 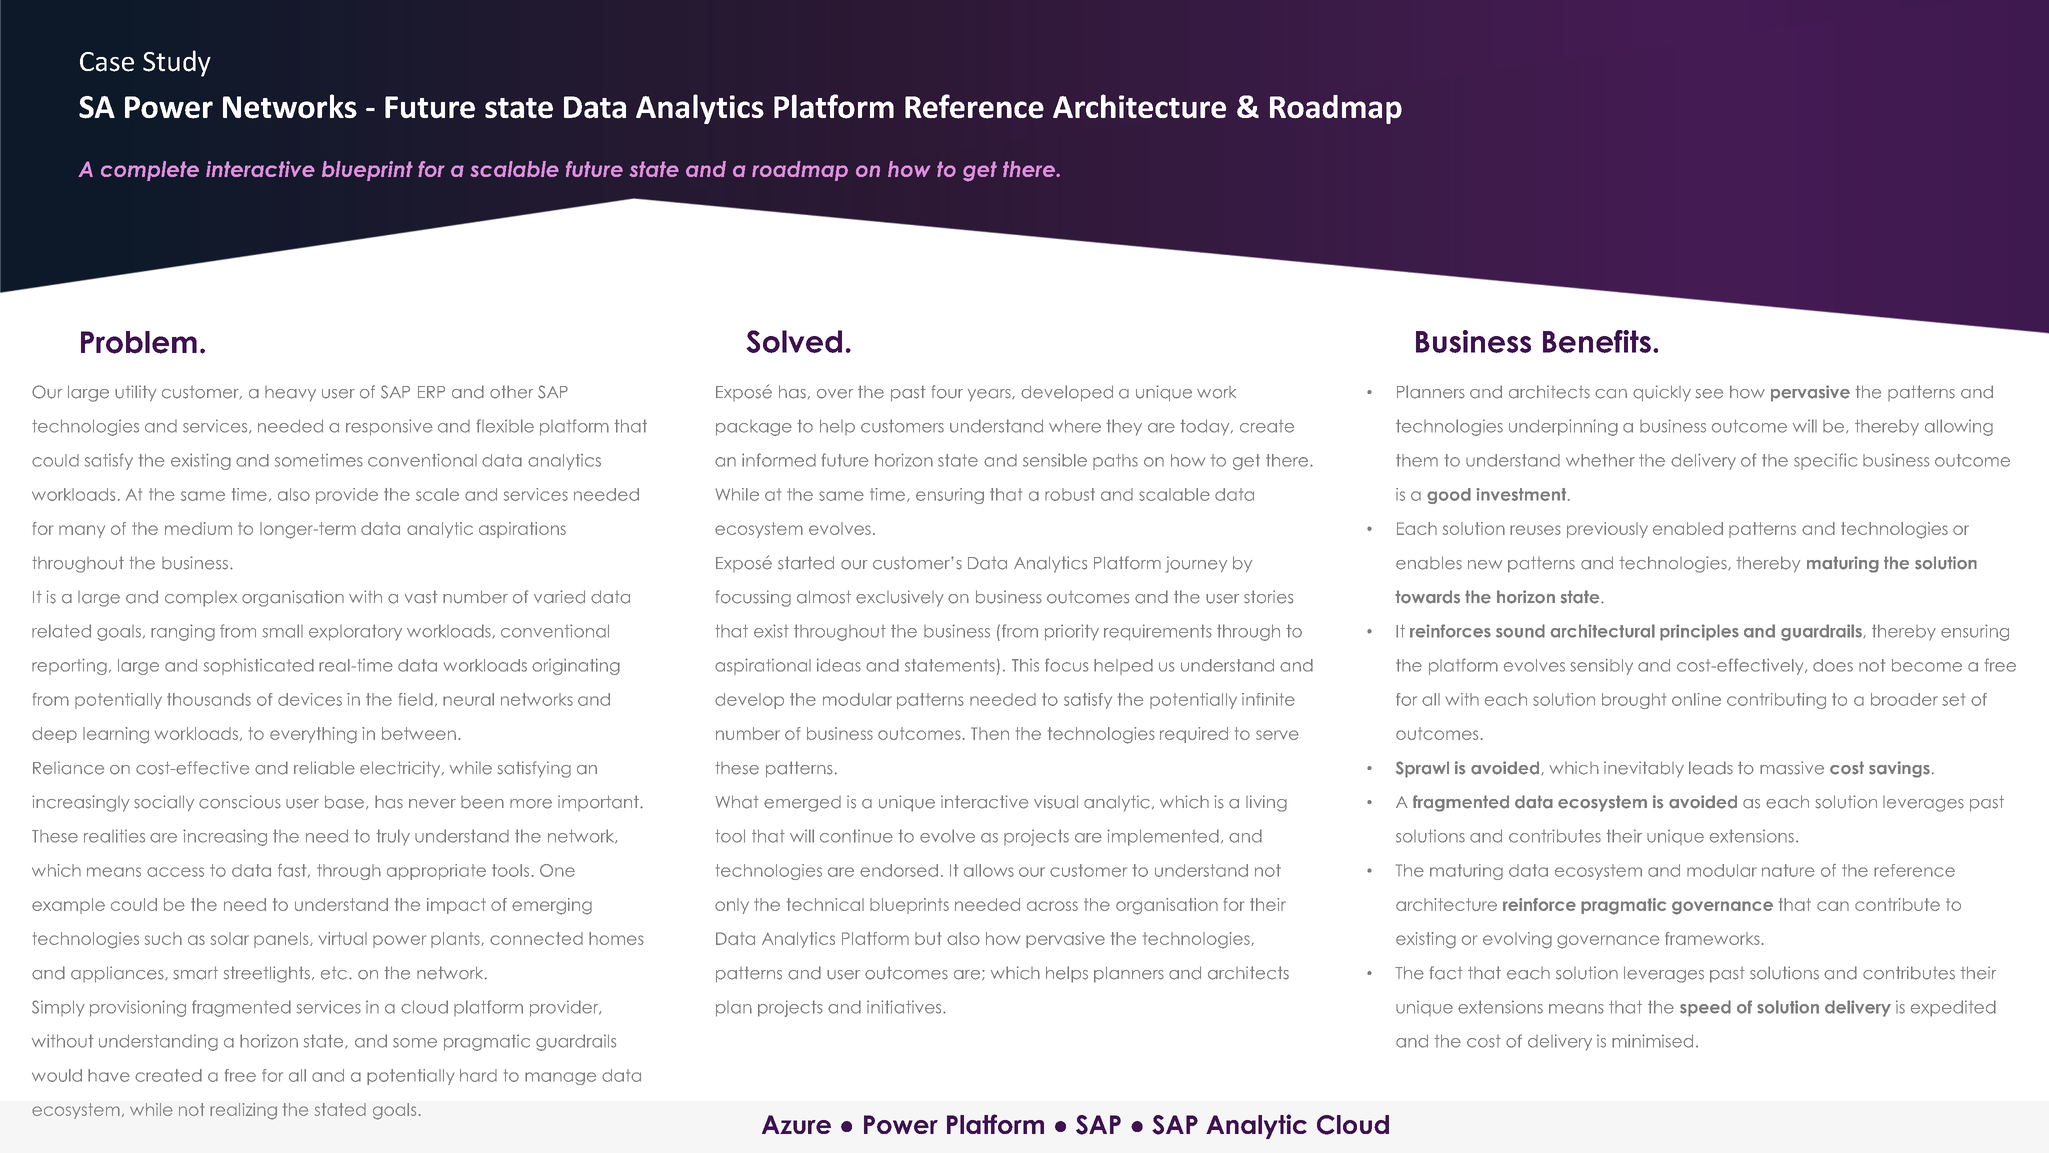 What do you see at coordinates (1652, 1041) in the screenshot?
I see `minimised` at bounding box center [1652, 1041].
